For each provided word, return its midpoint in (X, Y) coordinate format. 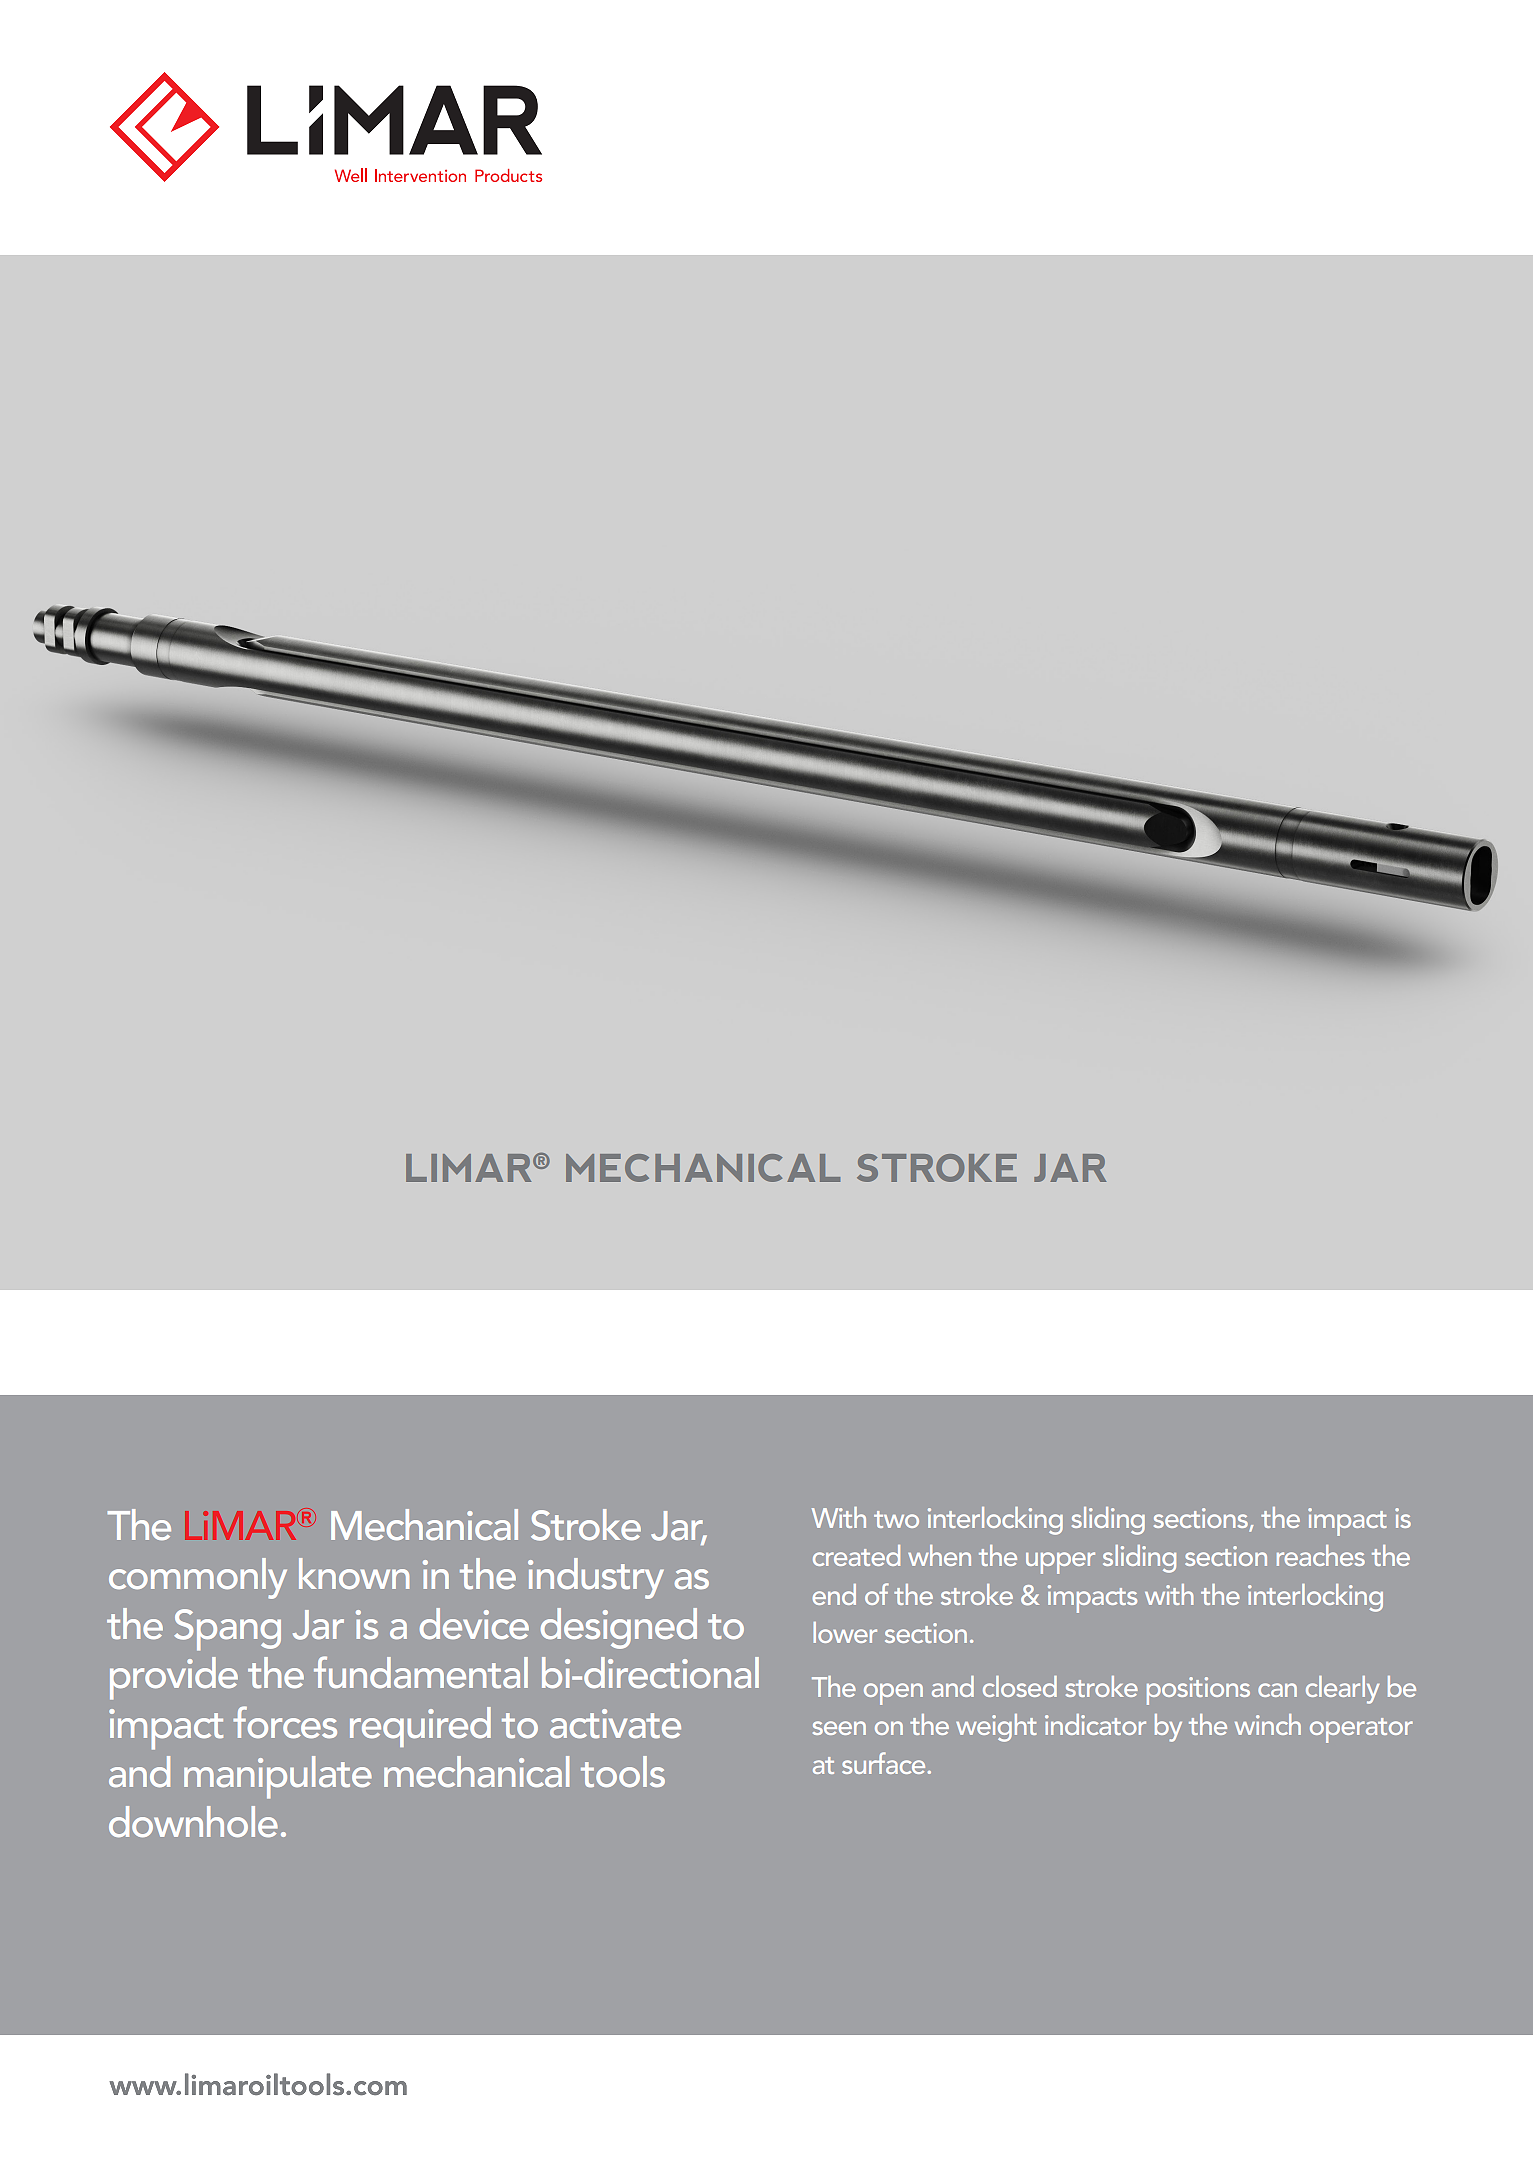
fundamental (421, 1672)
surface (885, 1763)
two (896, 1519)
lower (845, 1632)
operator (1361, 1730)
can (1277, 1690)
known (354, 1573)
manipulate (278, 1777)
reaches (1321, 1555)
